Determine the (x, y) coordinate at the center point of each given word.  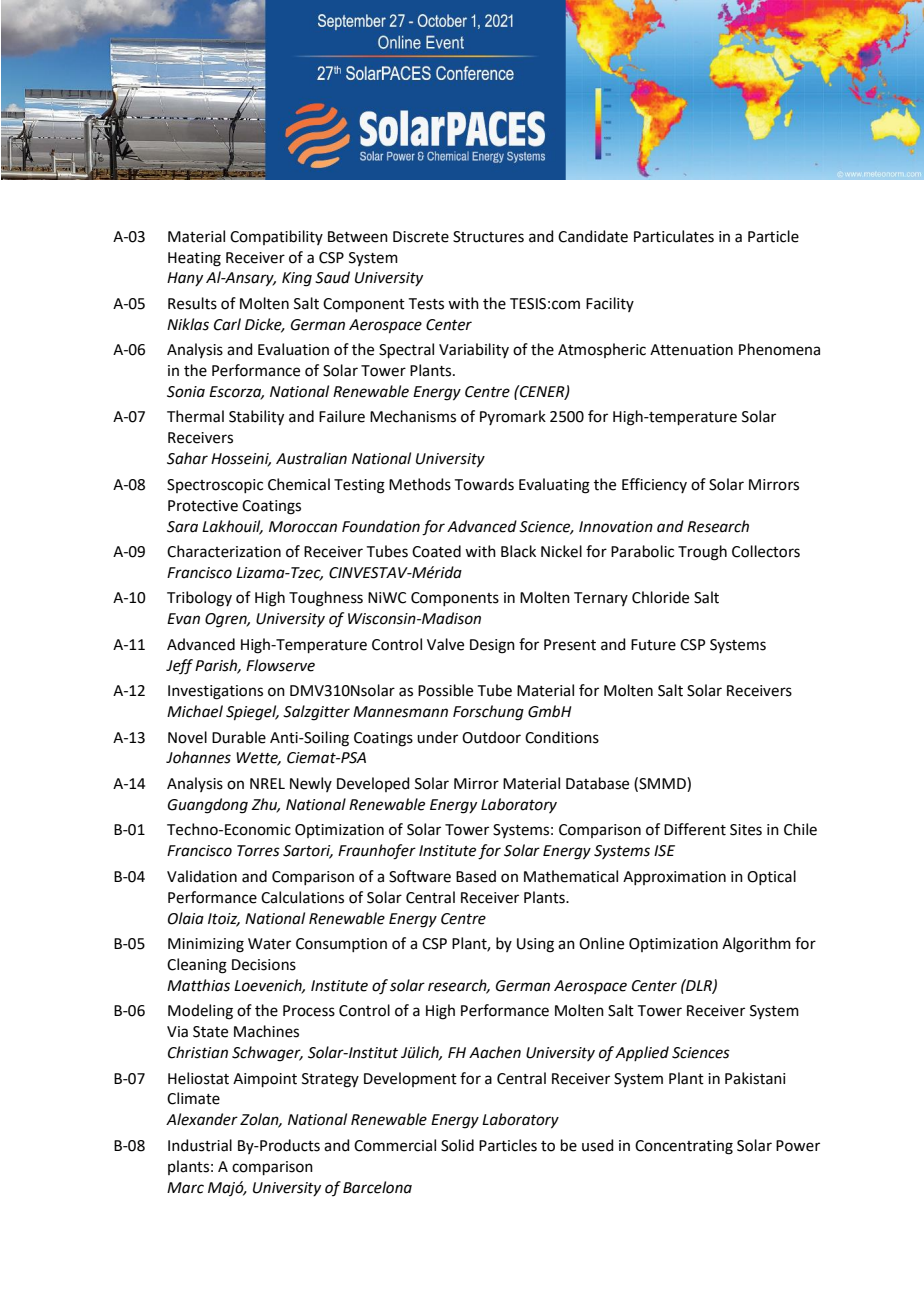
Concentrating (684, 1147)
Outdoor (491, 737)
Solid (457, 1145)
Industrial (200, 1145)
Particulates (674, 236)
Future (653, 645)
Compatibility (276, 237)
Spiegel (252, 713)
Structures (488, 237)
